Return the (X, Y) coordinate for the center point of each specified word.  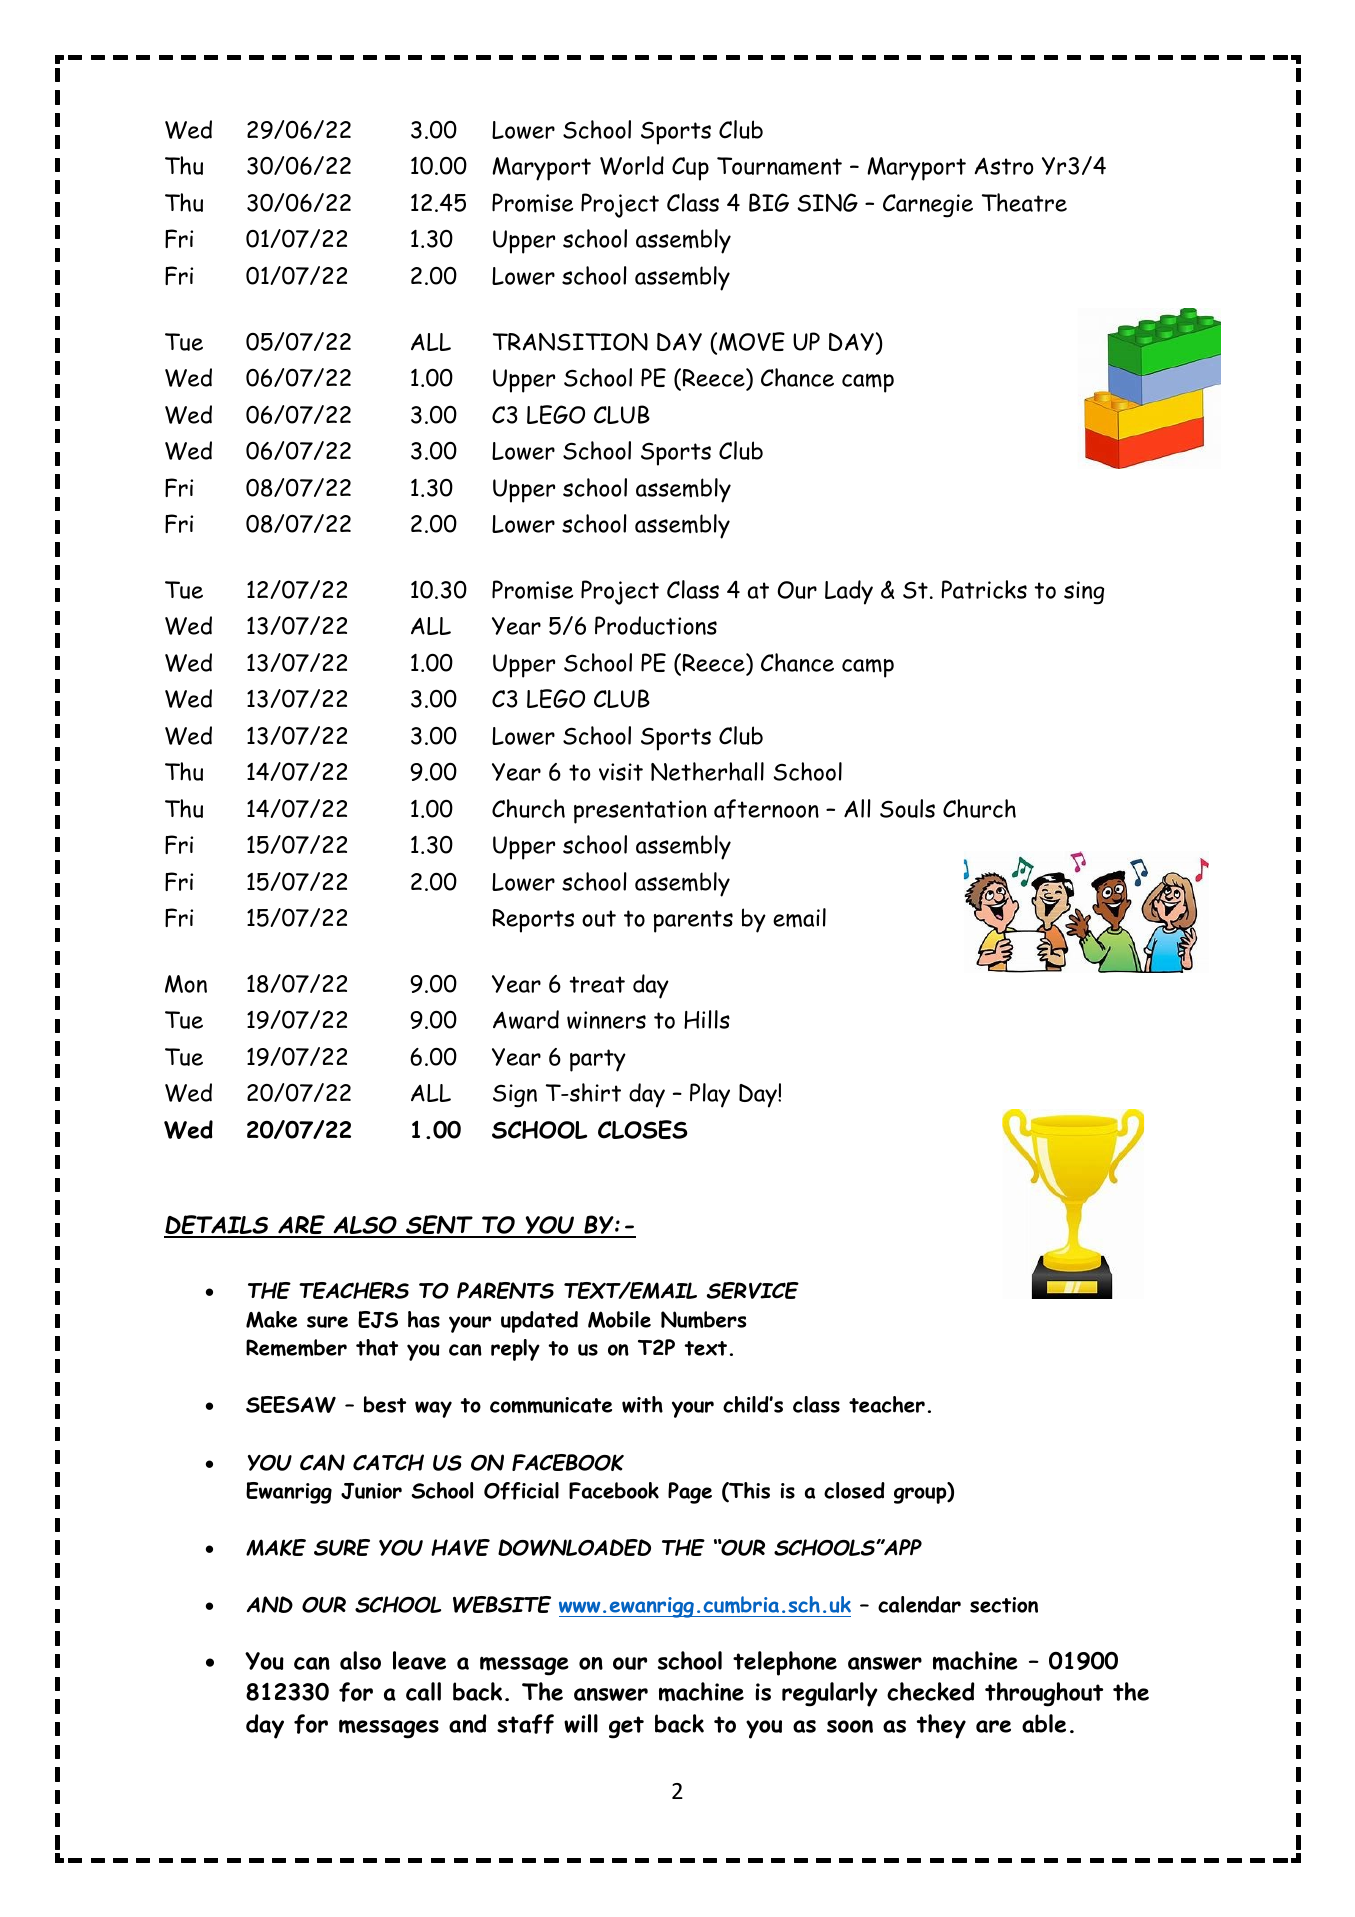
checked (930, 1691)
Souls (907, 808)
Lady (849, 592)
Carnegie (928, 206)
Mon (186, 984)
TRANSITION (570, 342)
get (626, 1727)
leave (419, 1660)
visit (621, 772)
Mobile (619, 1319)
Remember (296, 1348)
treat (597, 984)
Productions (656, 625)
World (632, 165)
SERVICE (753, 1290)
